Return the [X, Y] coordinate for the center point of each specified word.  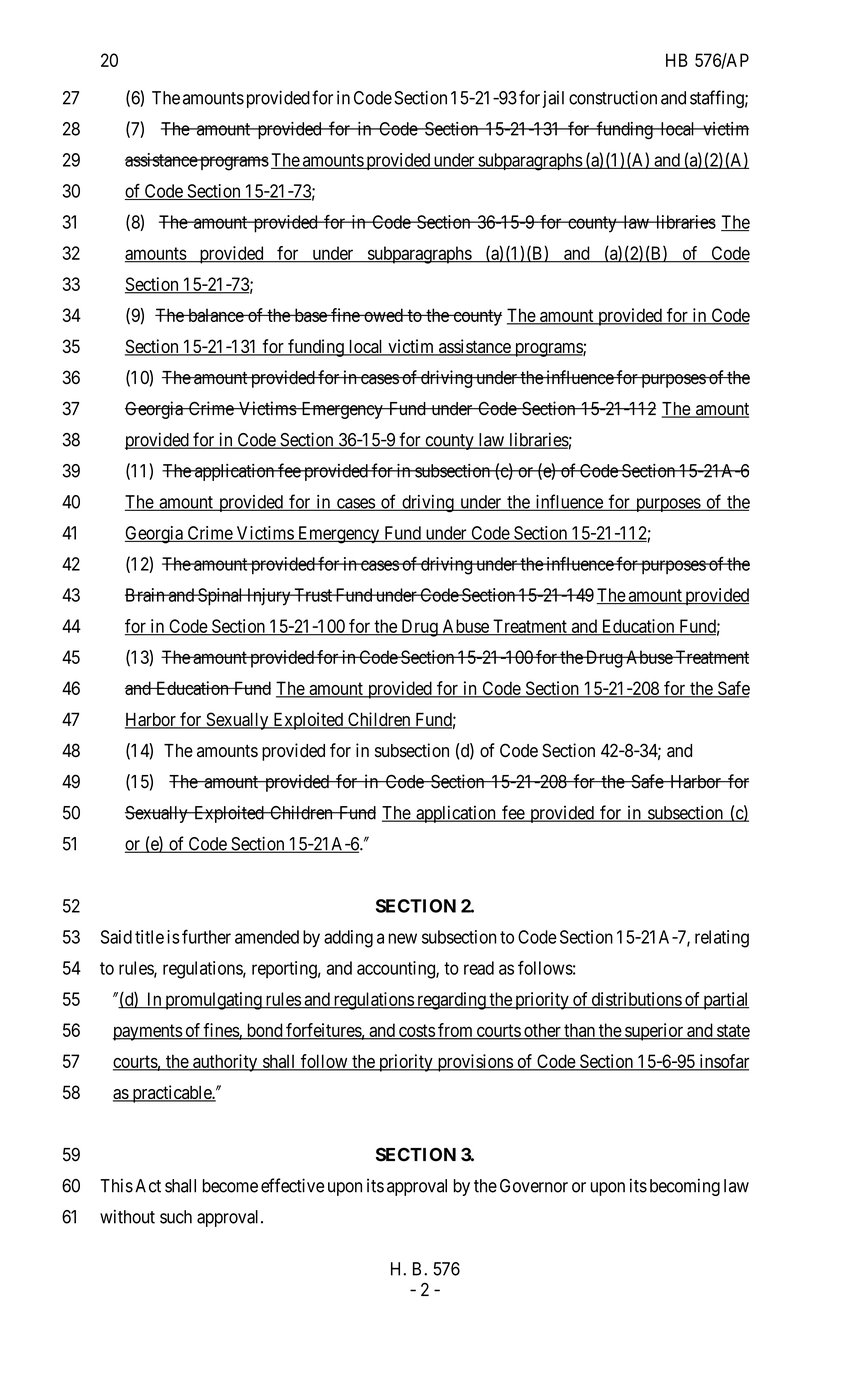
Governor [534, 1186]
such [176, 1217]
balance [215, 315]
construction [613, 97]
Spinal [221, 597]
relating [722, 939]
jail [553, 99]
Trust [313, 595]
